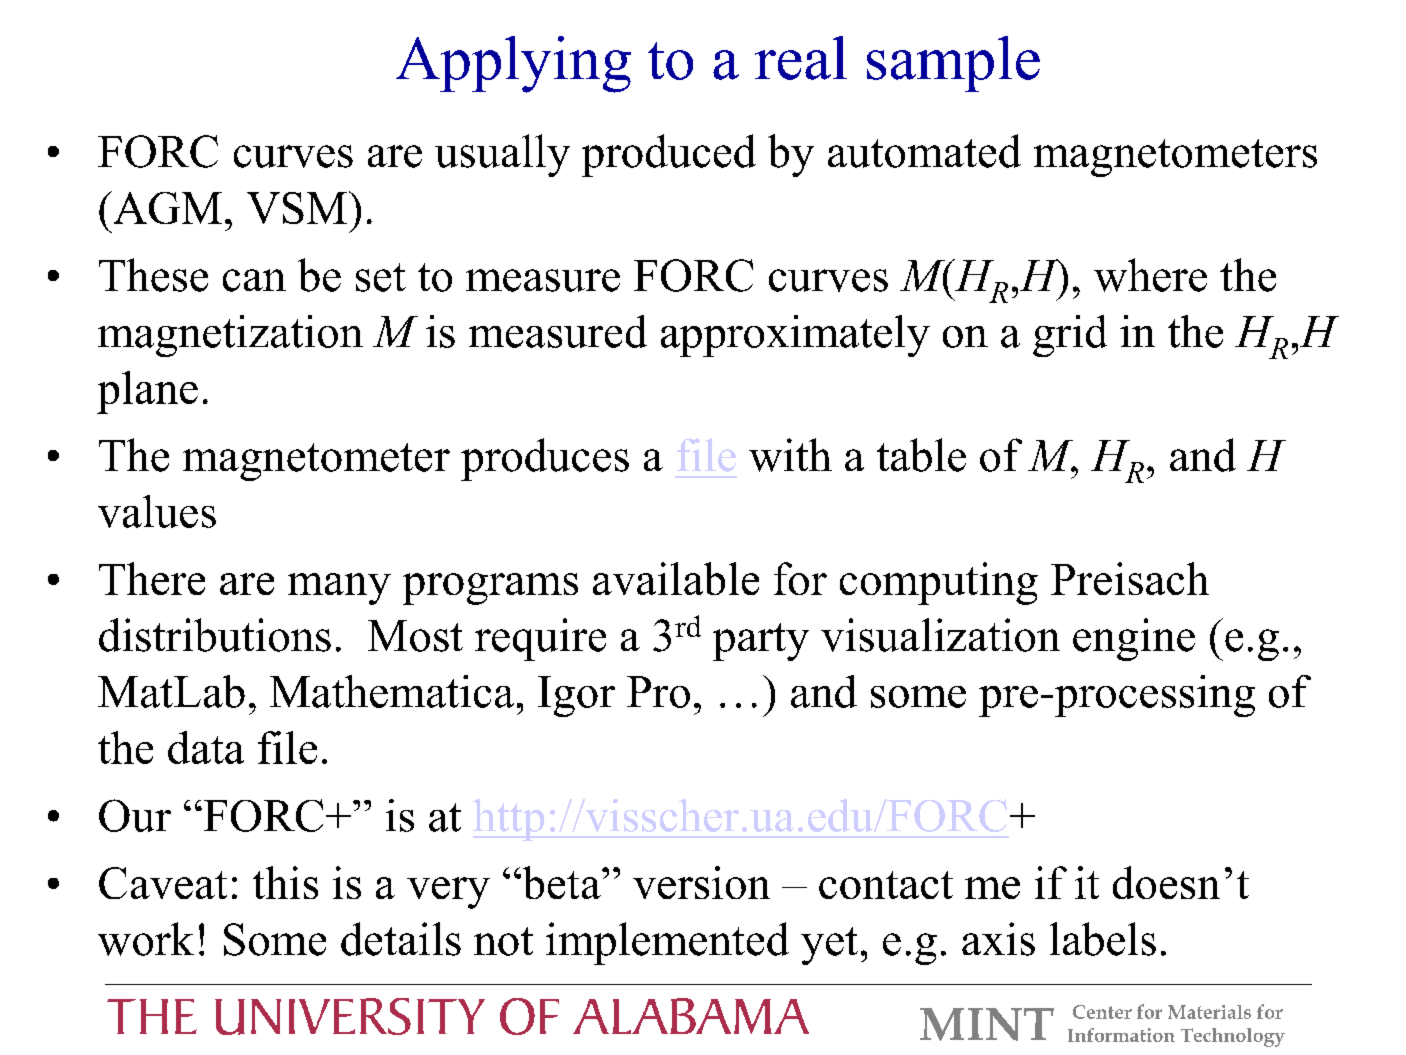 This page has width=1406, height=1055. I want to click on Applying, so click(513, 64).
